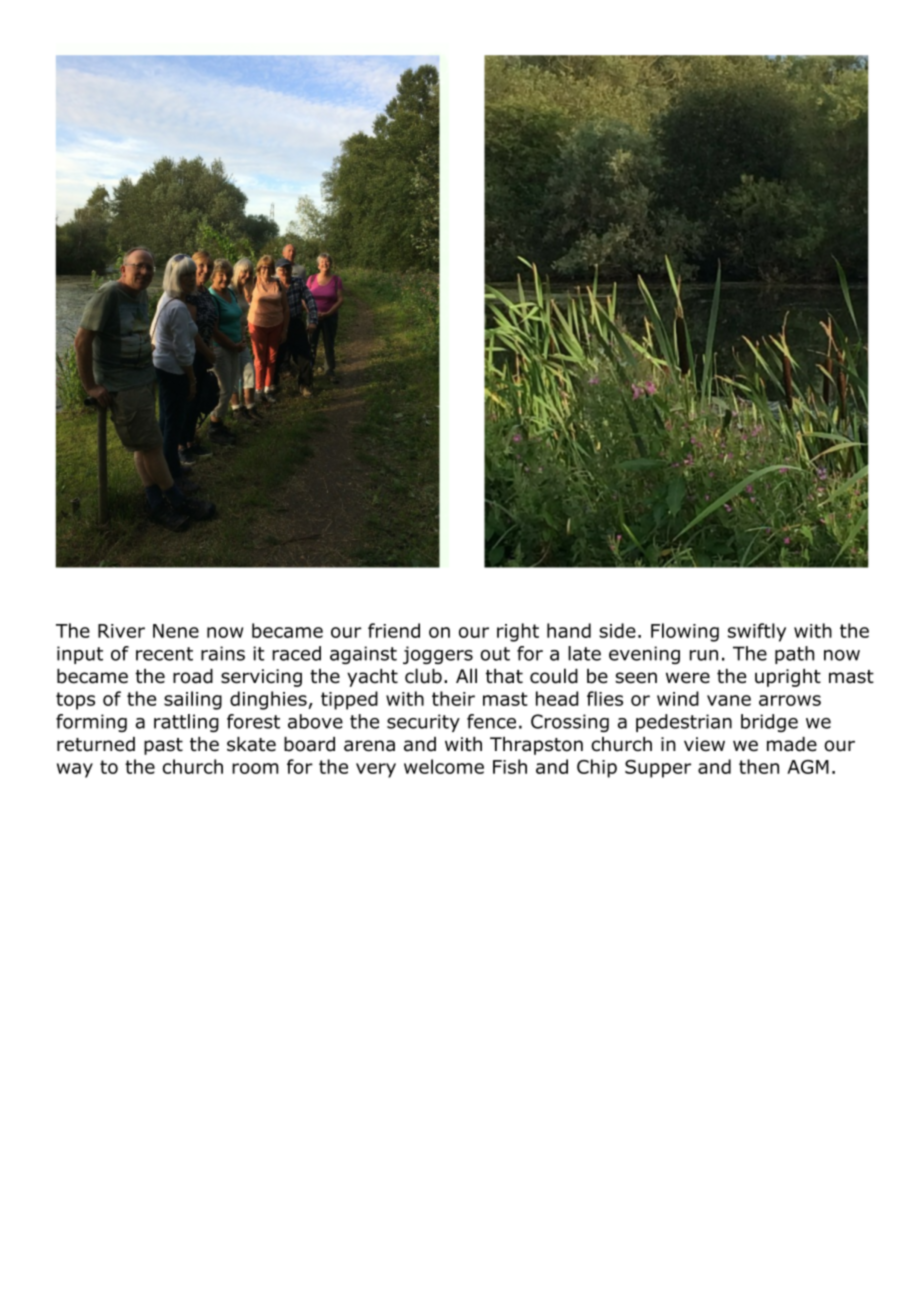 This screenshot has width=924, height=1308. I want to click on Nene, so click(176, 631).
